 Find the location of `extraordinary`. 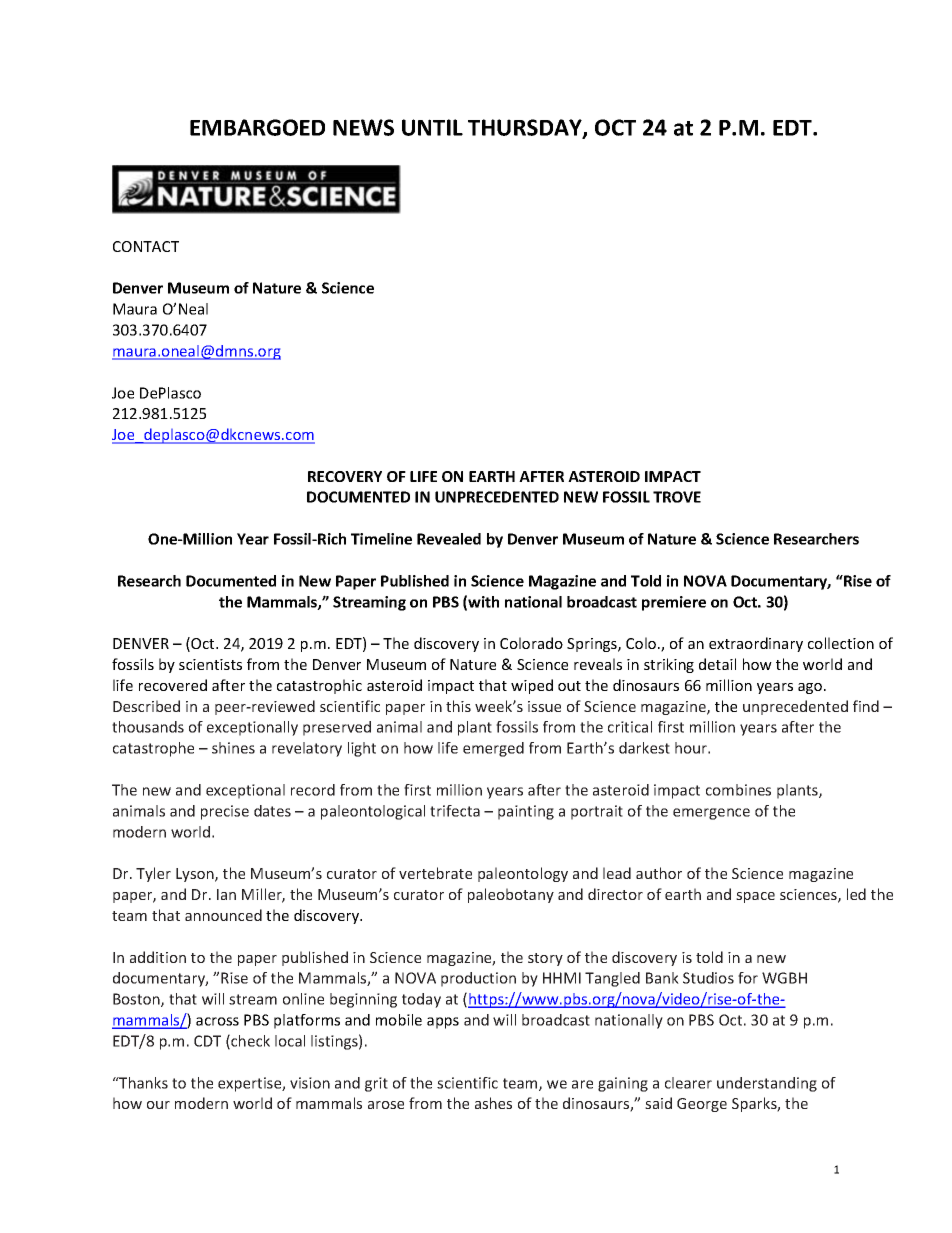

extraordinary is located at coordinates (756, 644).
